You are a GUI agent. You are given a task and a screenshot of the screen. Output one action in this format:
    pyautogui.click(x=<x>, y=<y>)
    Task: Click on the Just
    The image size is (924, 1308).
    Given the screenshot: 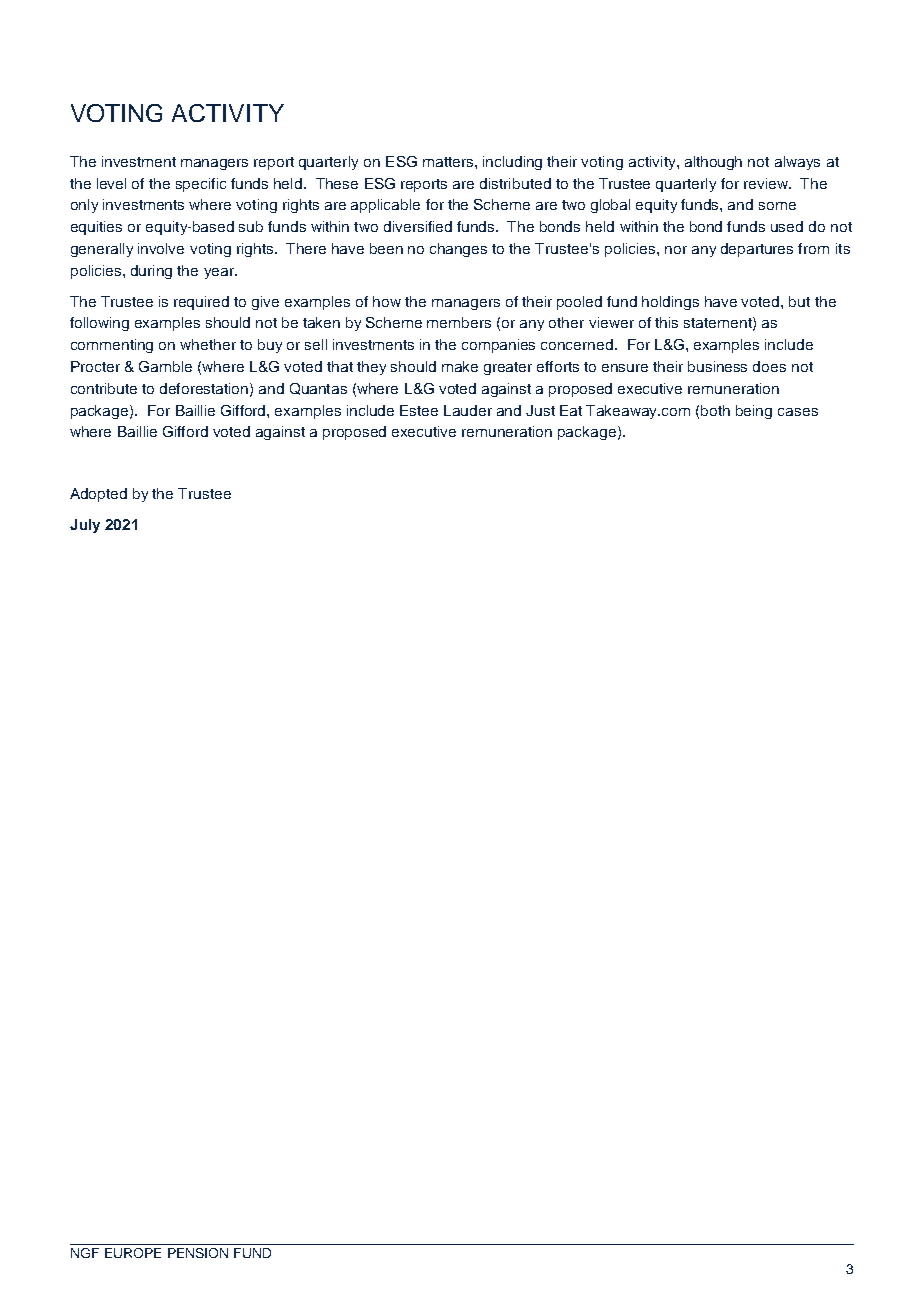 What is the action you would take?
    pyautogui.click(x=540, y=410)
